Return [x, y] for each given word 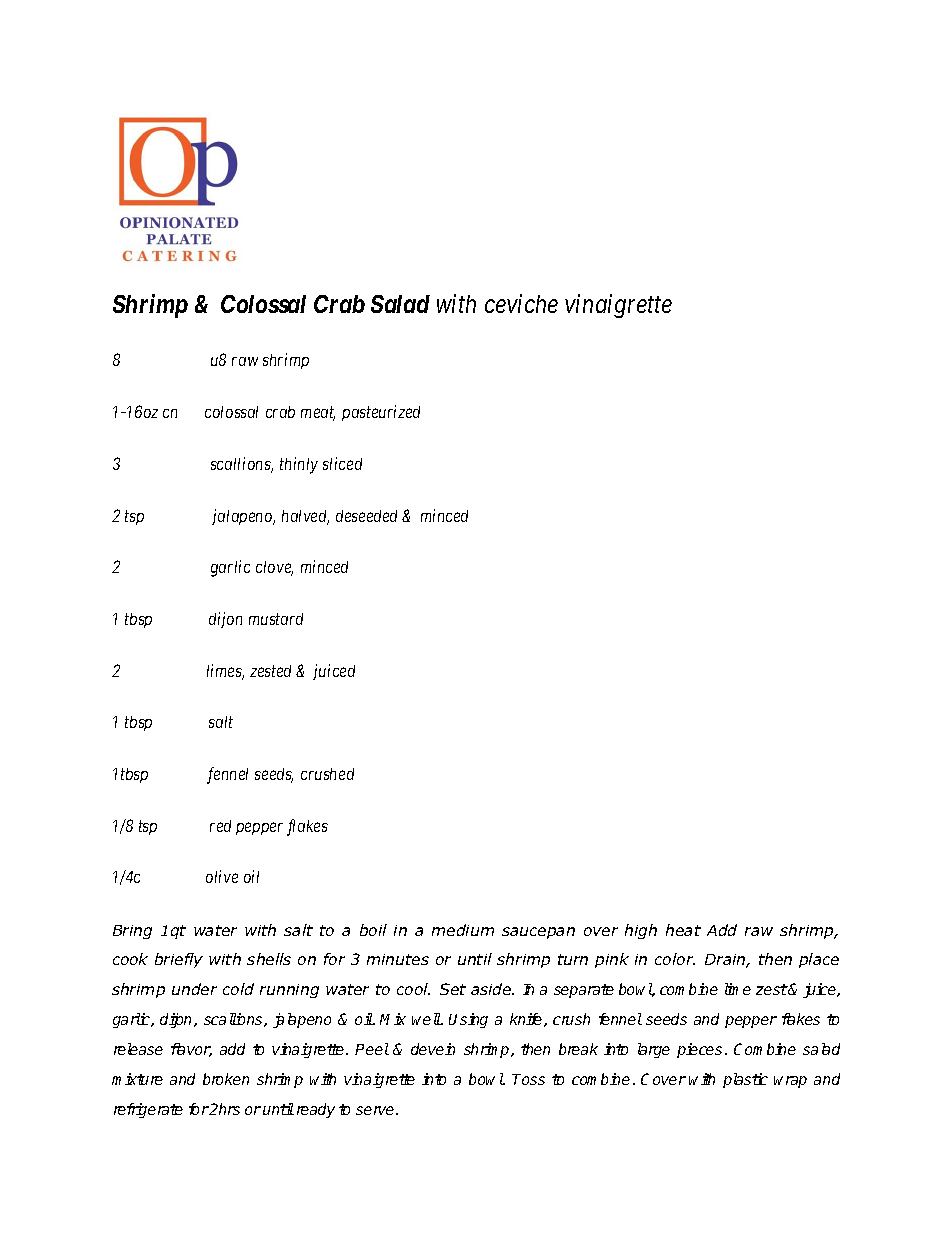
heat [683, 930]
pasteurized [381, 413]
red [220, 826]
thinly [299, 465]
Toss [528, 1079]
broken [226, 1079]
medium [463, 930]
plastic [745, 1080]
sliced [342, 463]
